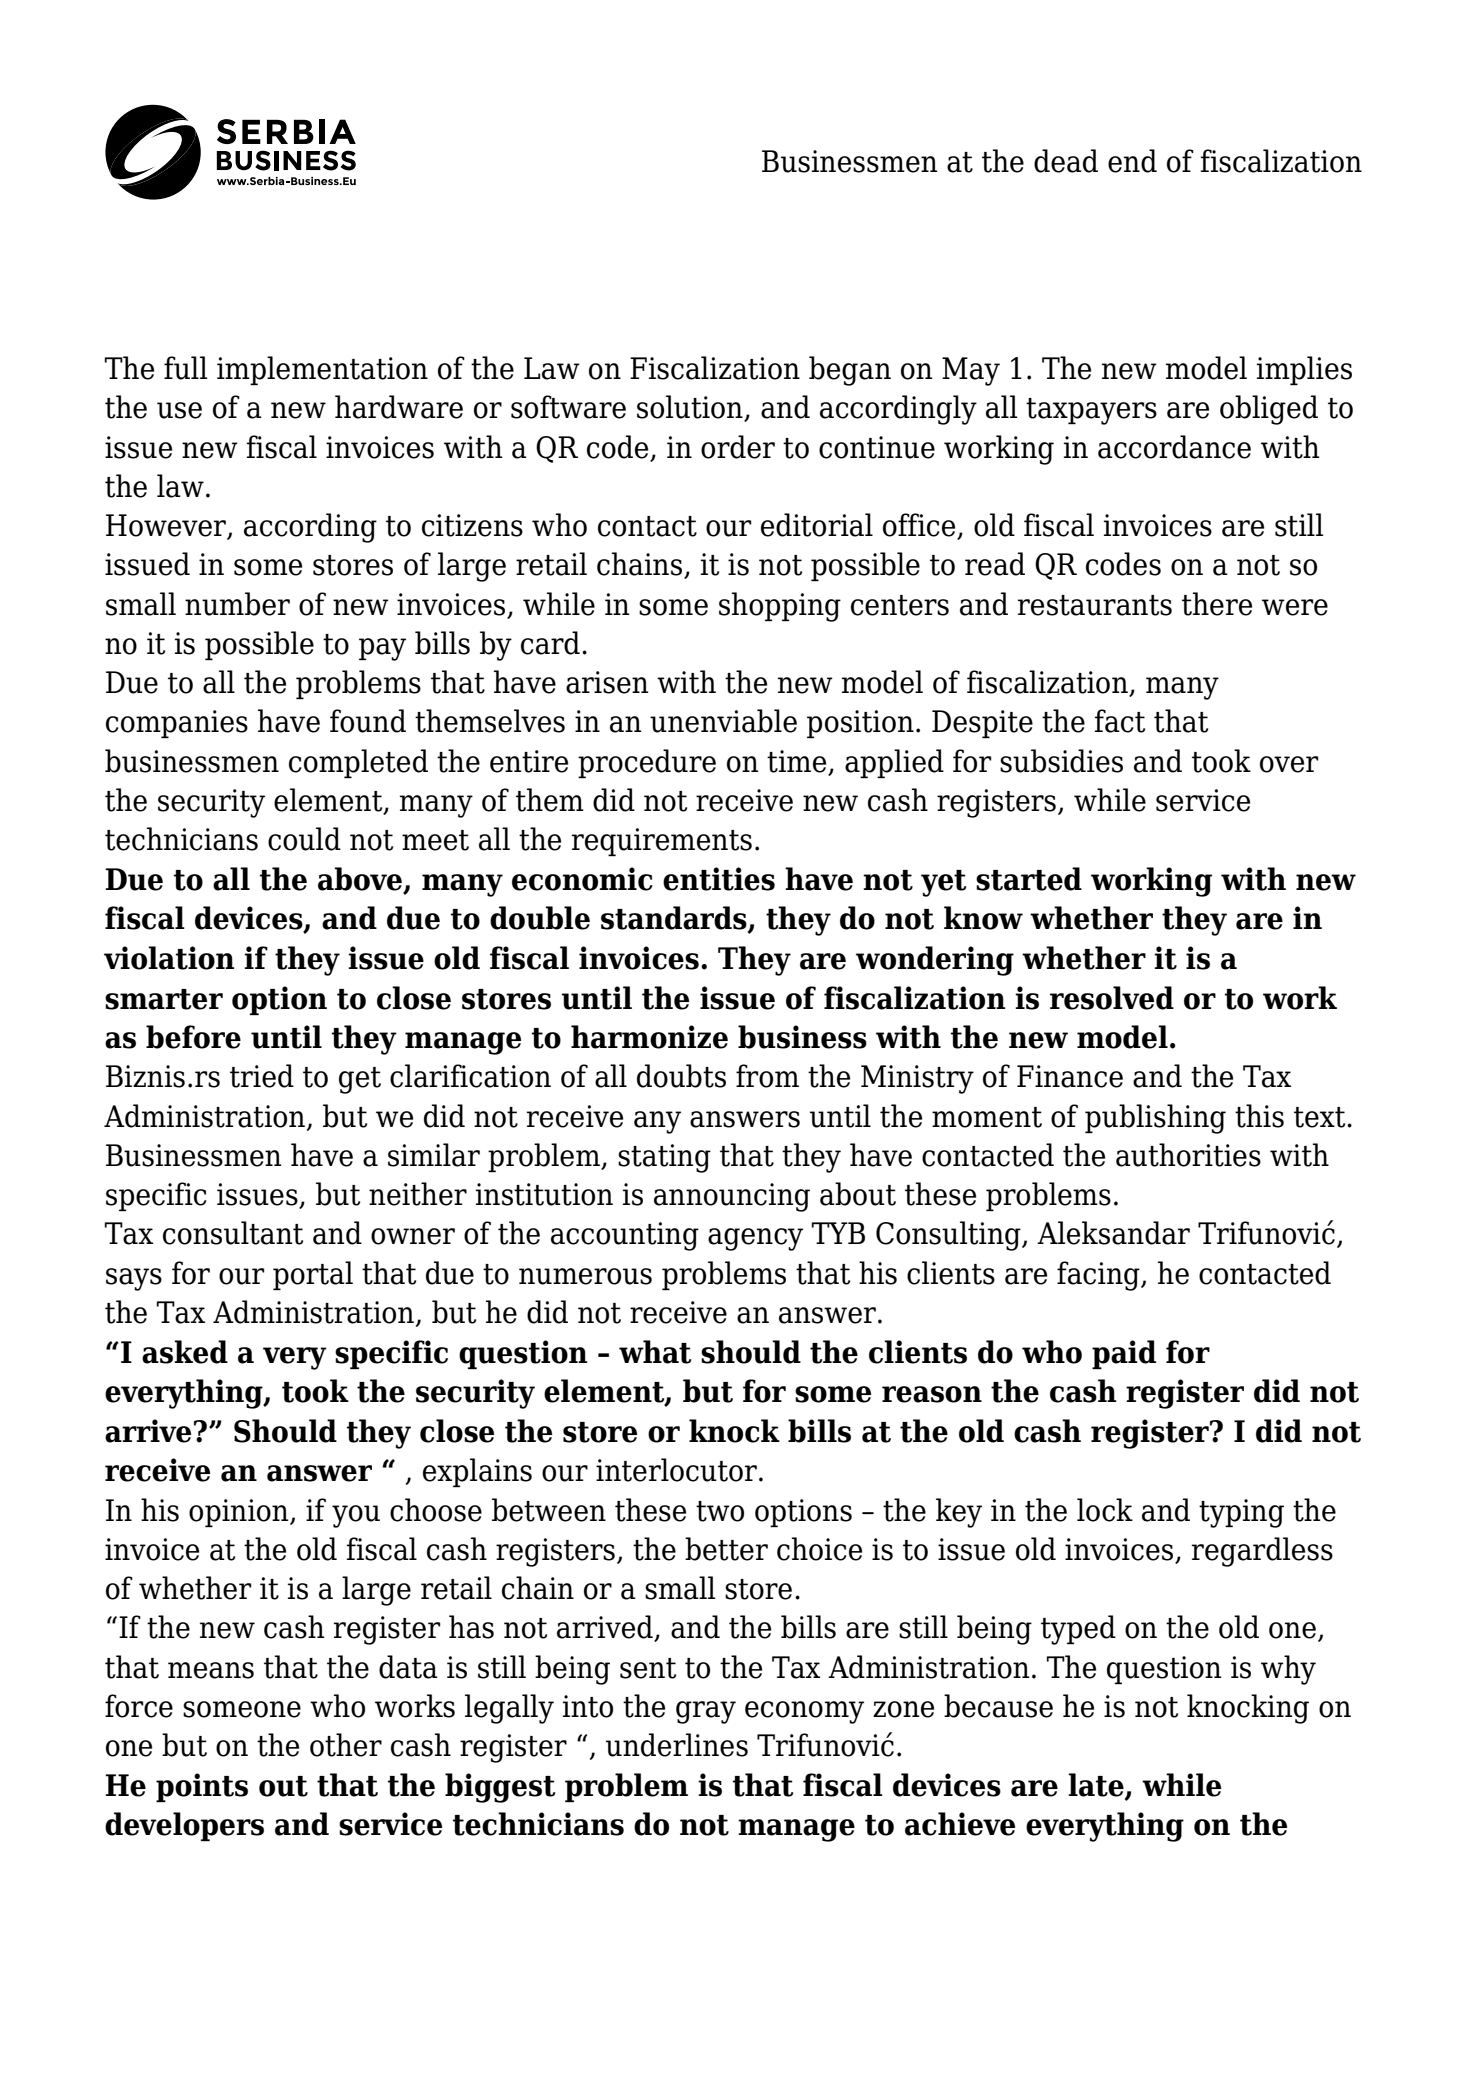 This document has height=2075, width=1467. I want to click on end, so click(1132, 161).
